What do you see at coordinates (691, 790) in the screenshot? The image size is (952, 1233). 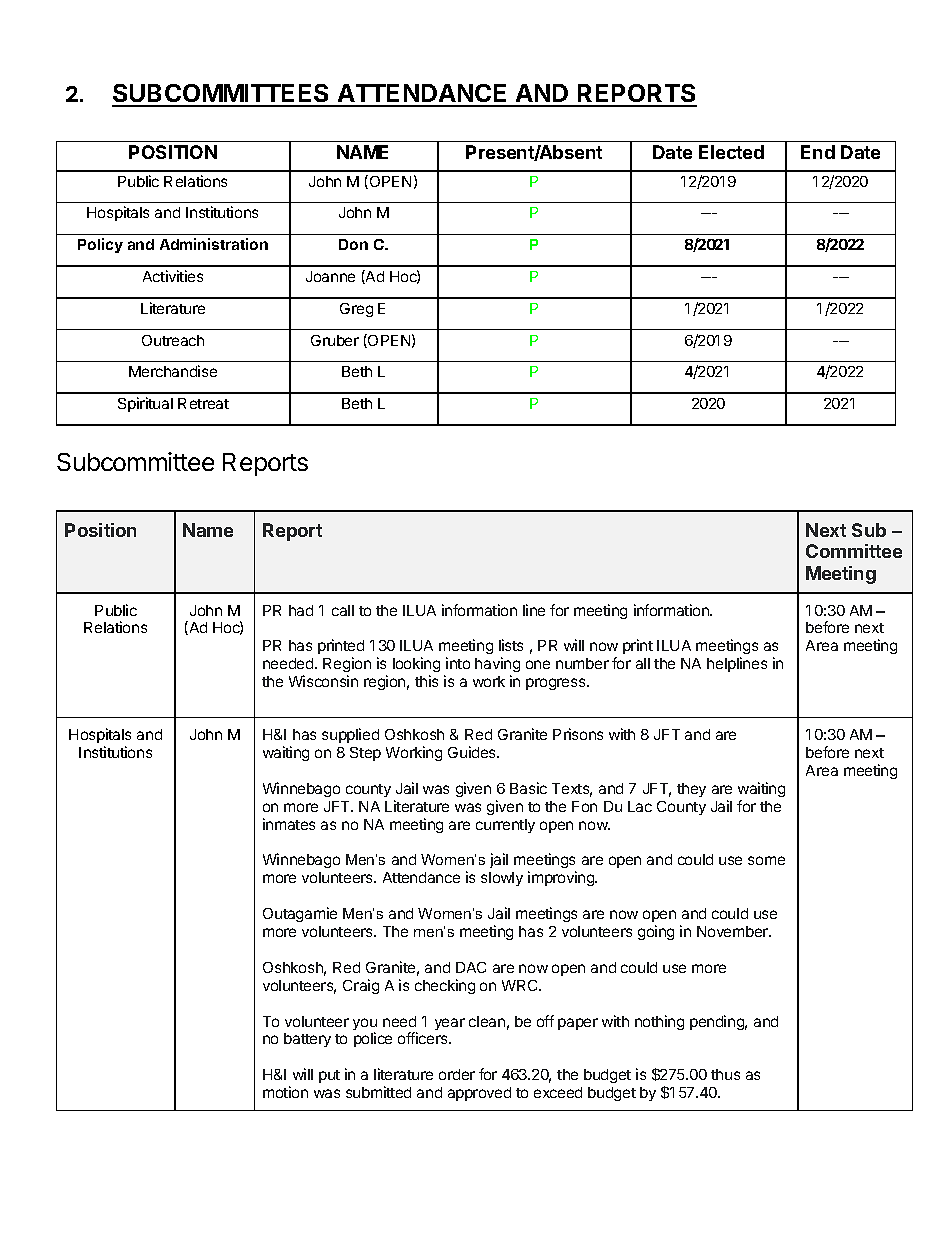 I see `they` at bounding box center [691, 790].
